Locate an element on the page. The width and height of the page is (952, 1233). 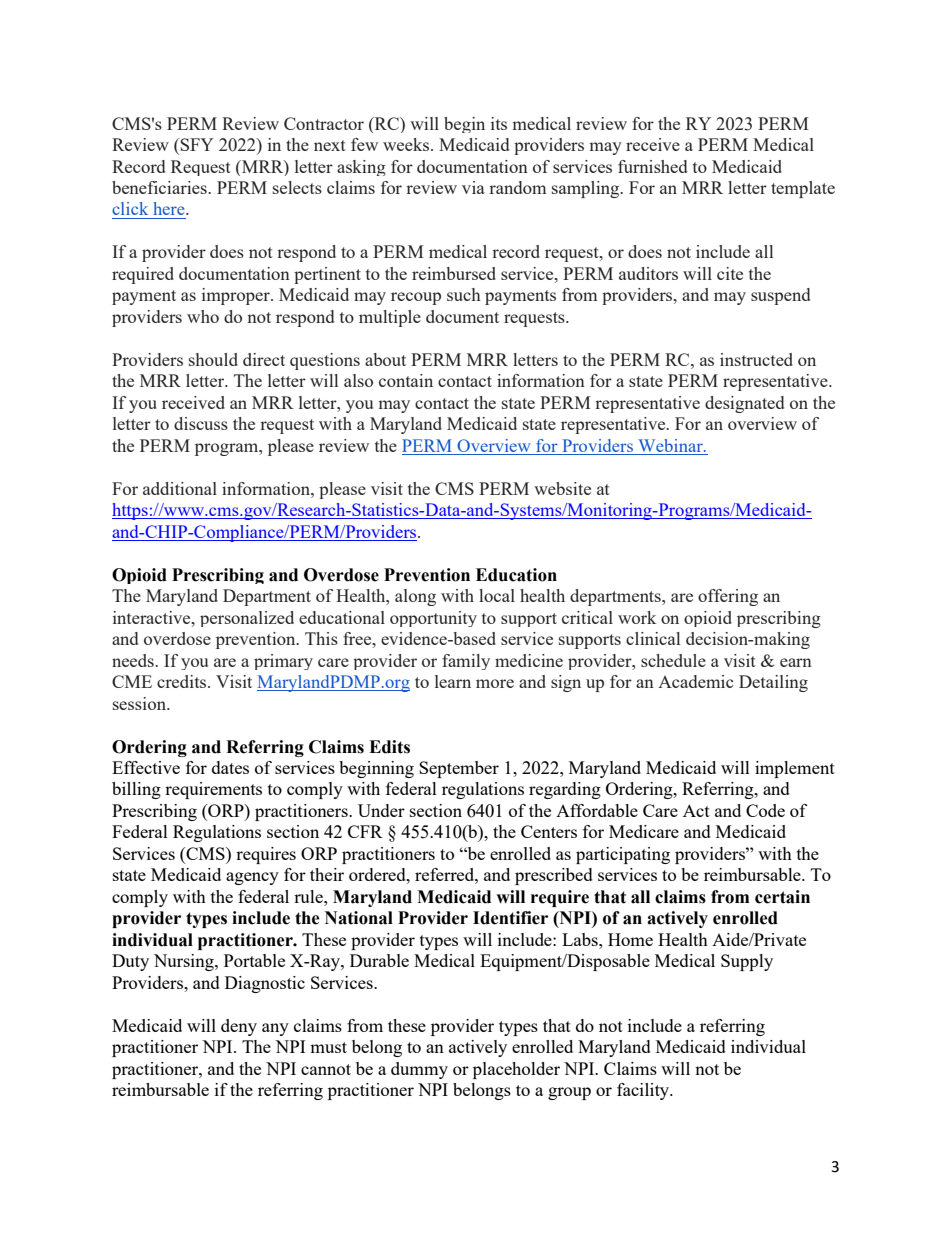
beneficiaries is located at coordinates (160, 187).
